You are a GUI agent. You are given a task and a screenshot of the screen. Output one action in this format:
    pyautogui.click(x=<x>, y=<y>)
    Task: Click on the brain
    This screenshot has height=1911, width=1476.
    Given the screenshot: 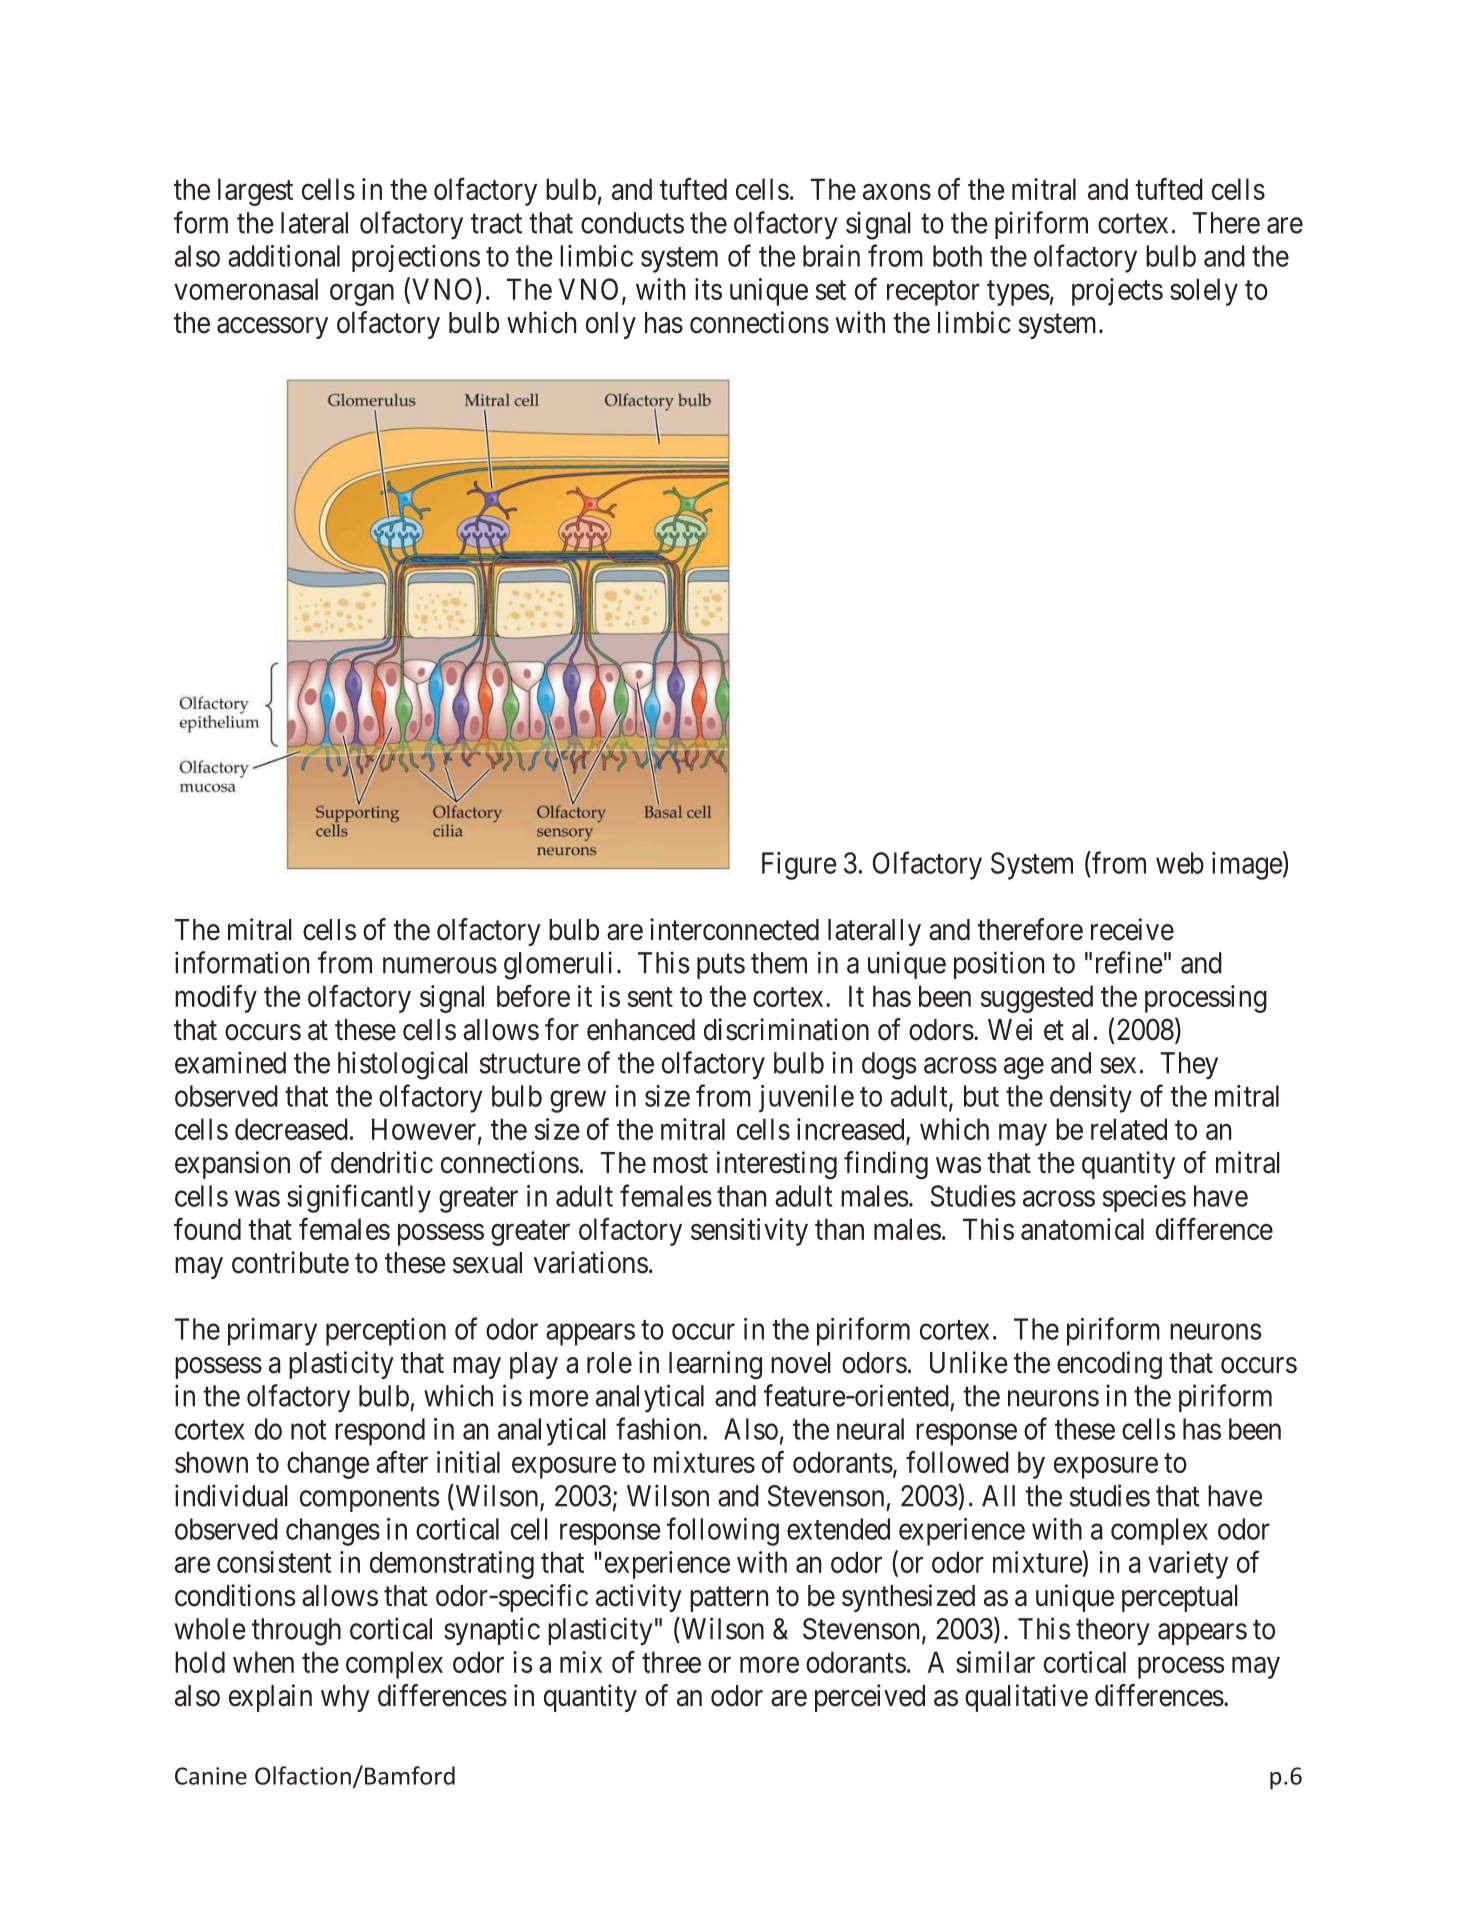 What is the action you would take?
    pyautogui.click(x=831, y=256)
